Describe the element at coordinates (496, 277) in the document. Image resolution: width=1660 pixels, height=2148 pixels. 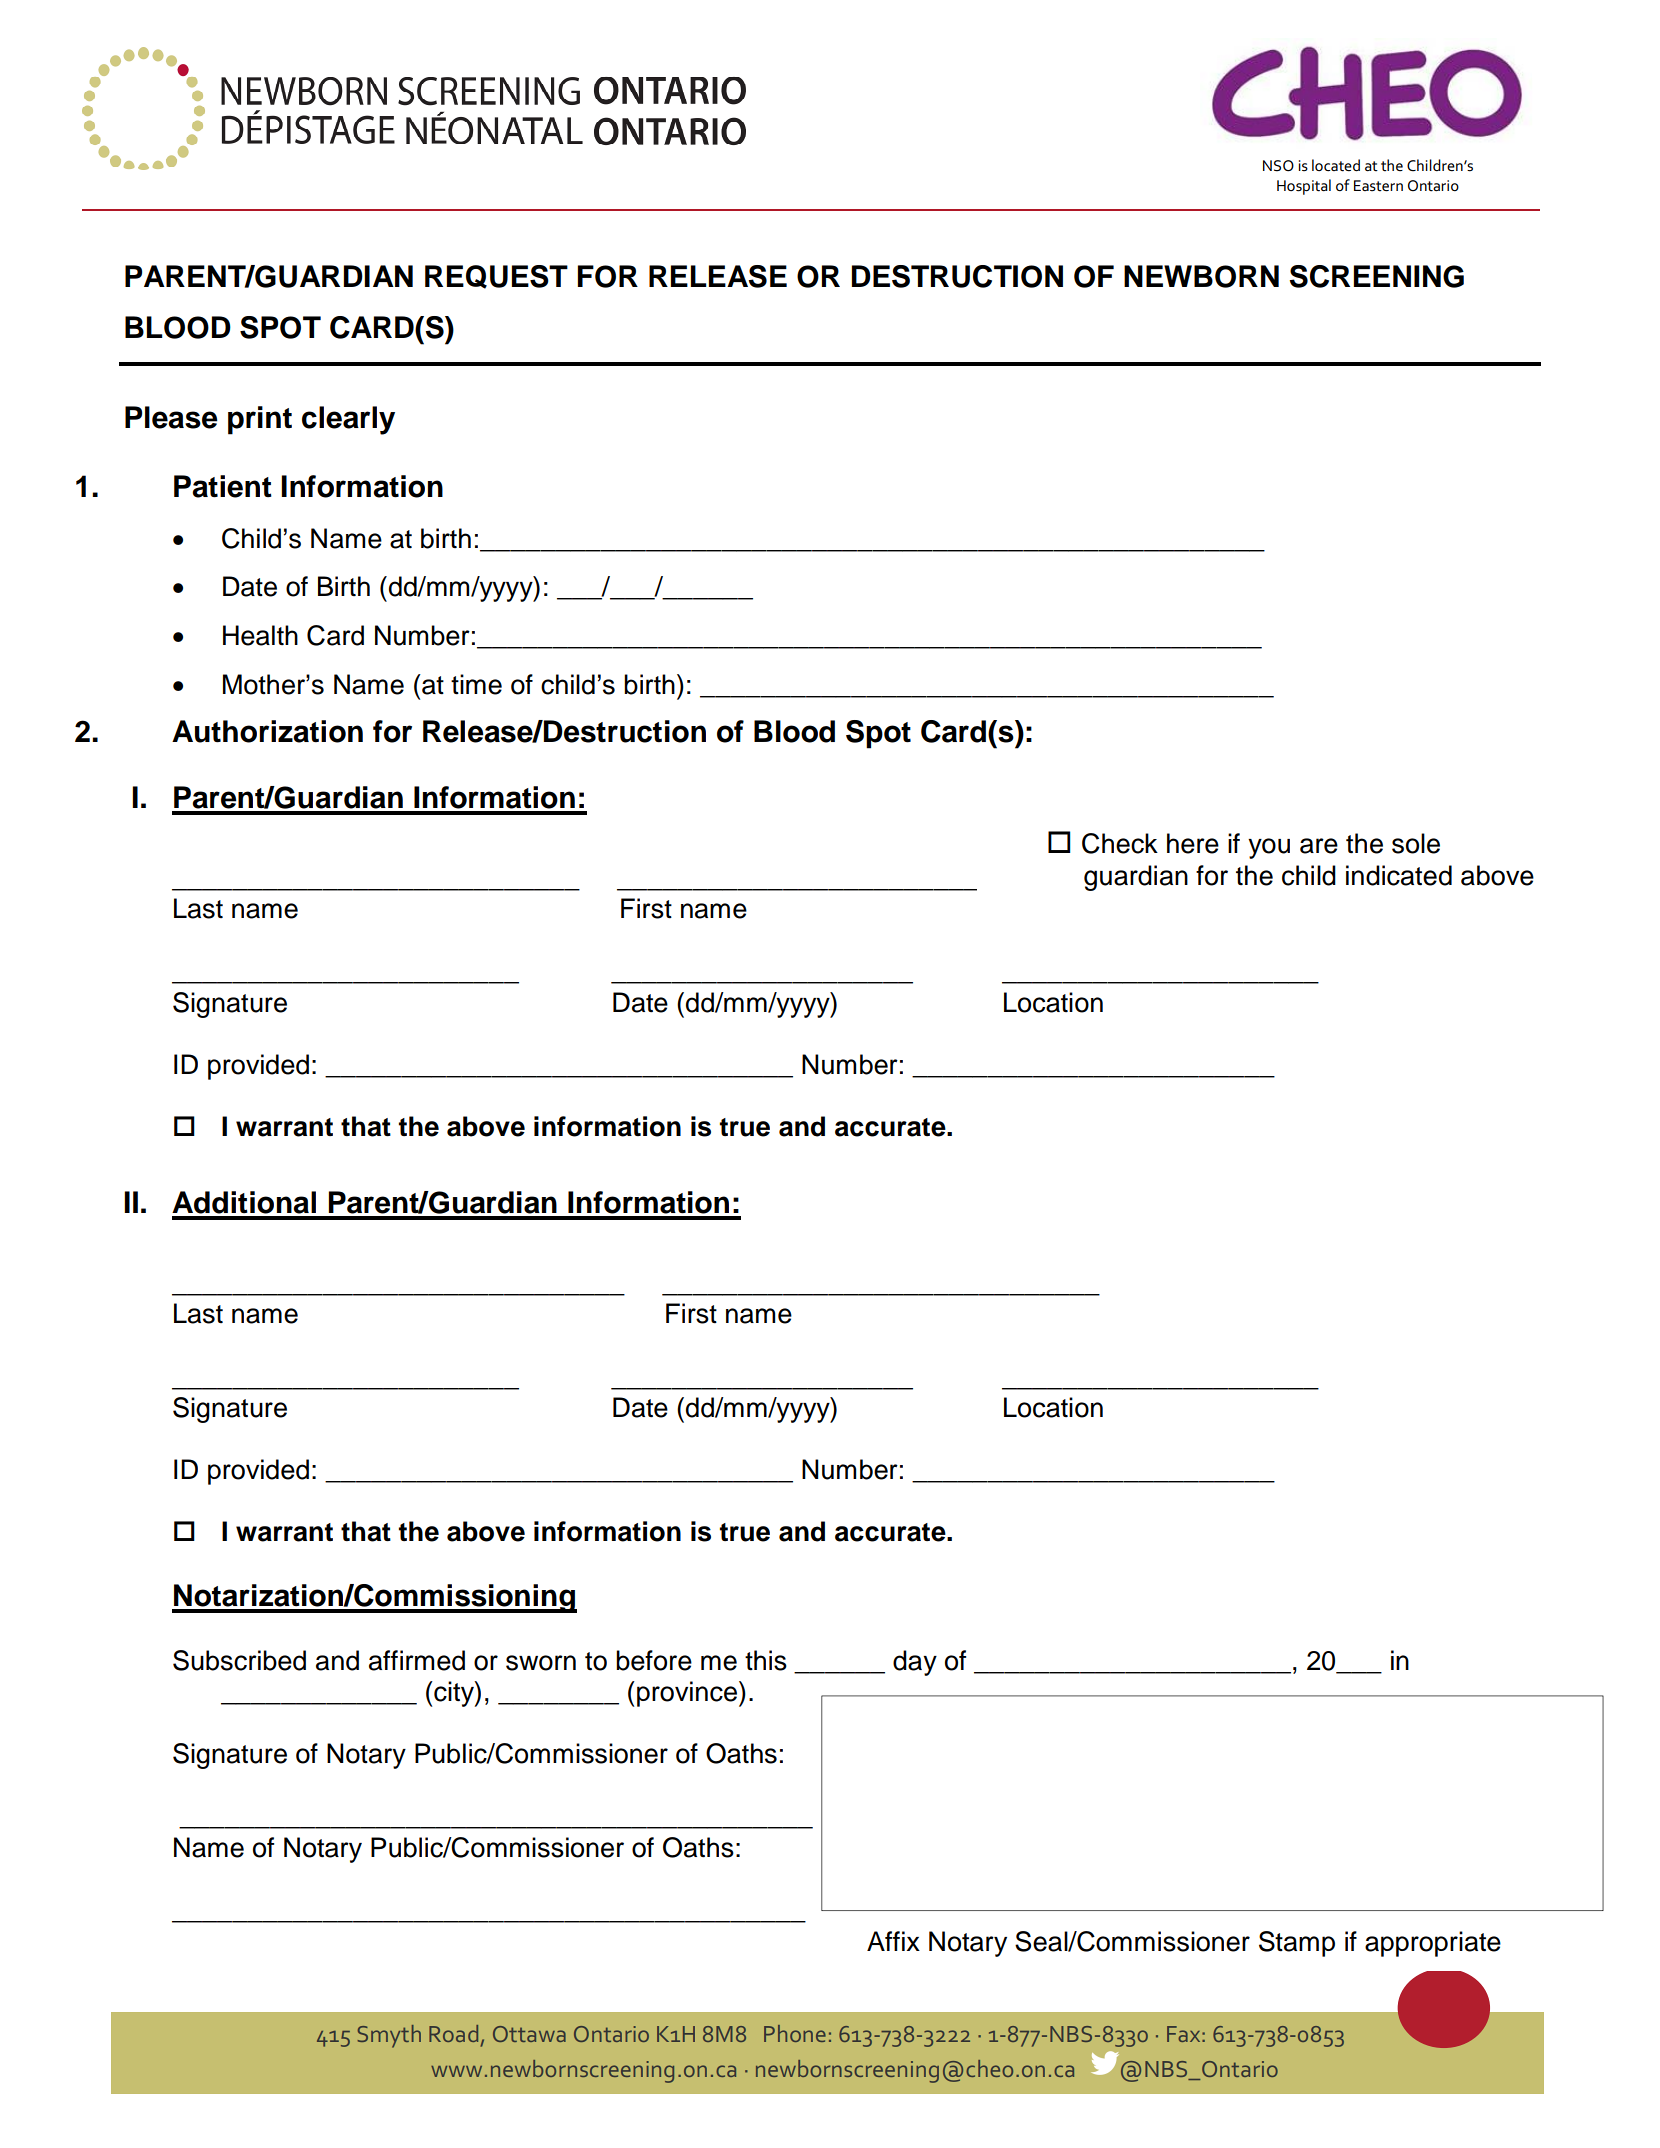
I see `REQUEST` at that location.
